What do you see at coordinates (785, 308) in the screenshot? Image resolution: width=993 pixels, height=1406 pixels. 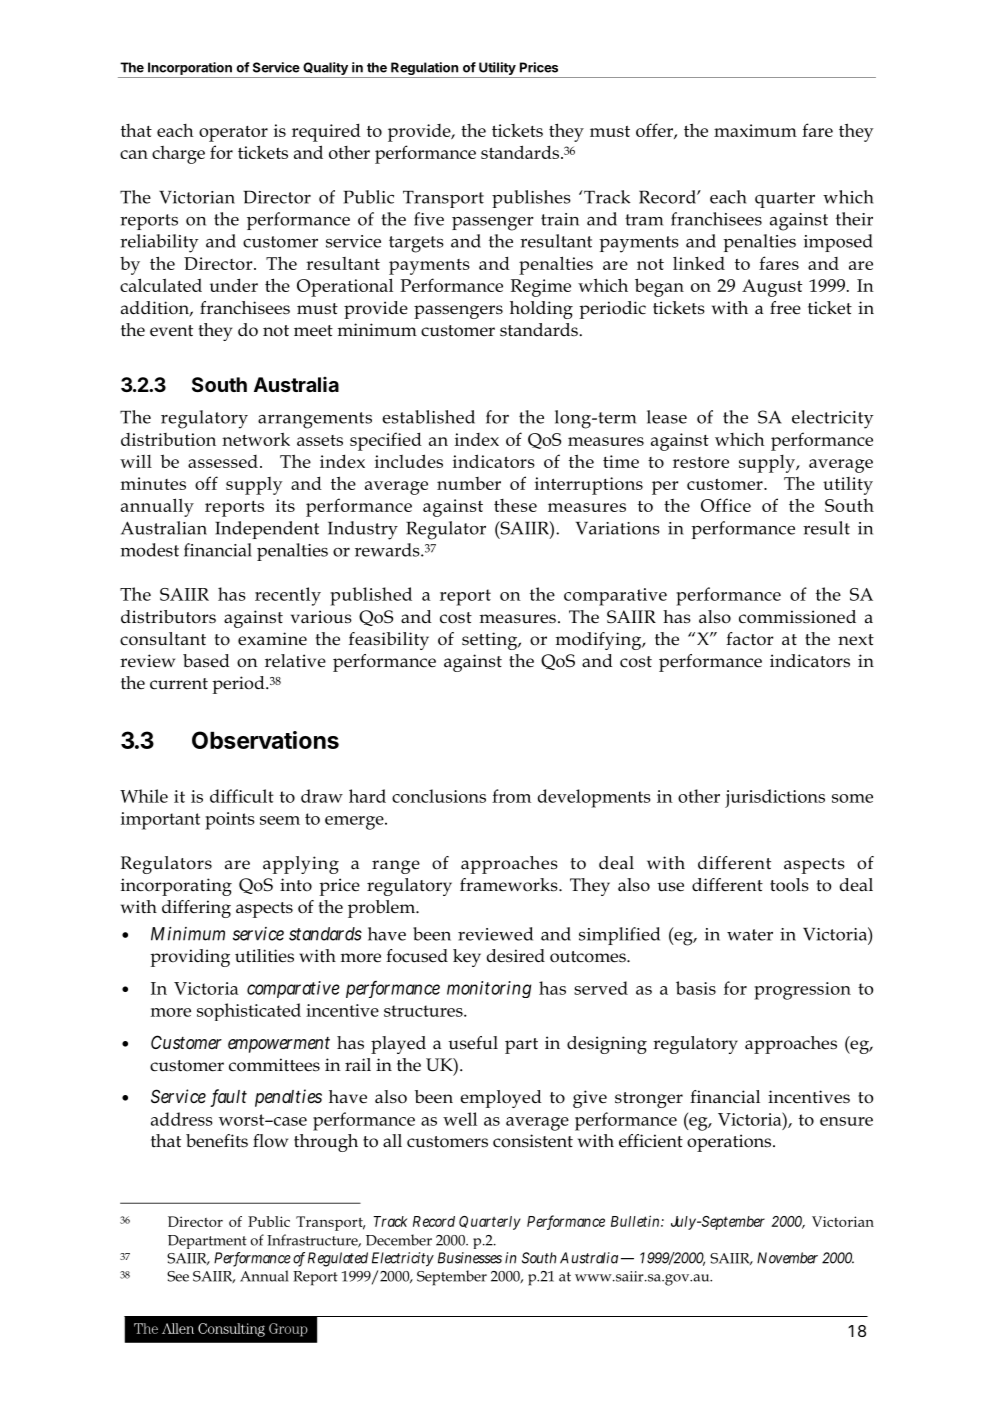 I see `free` at bounding box center [785, 308].
